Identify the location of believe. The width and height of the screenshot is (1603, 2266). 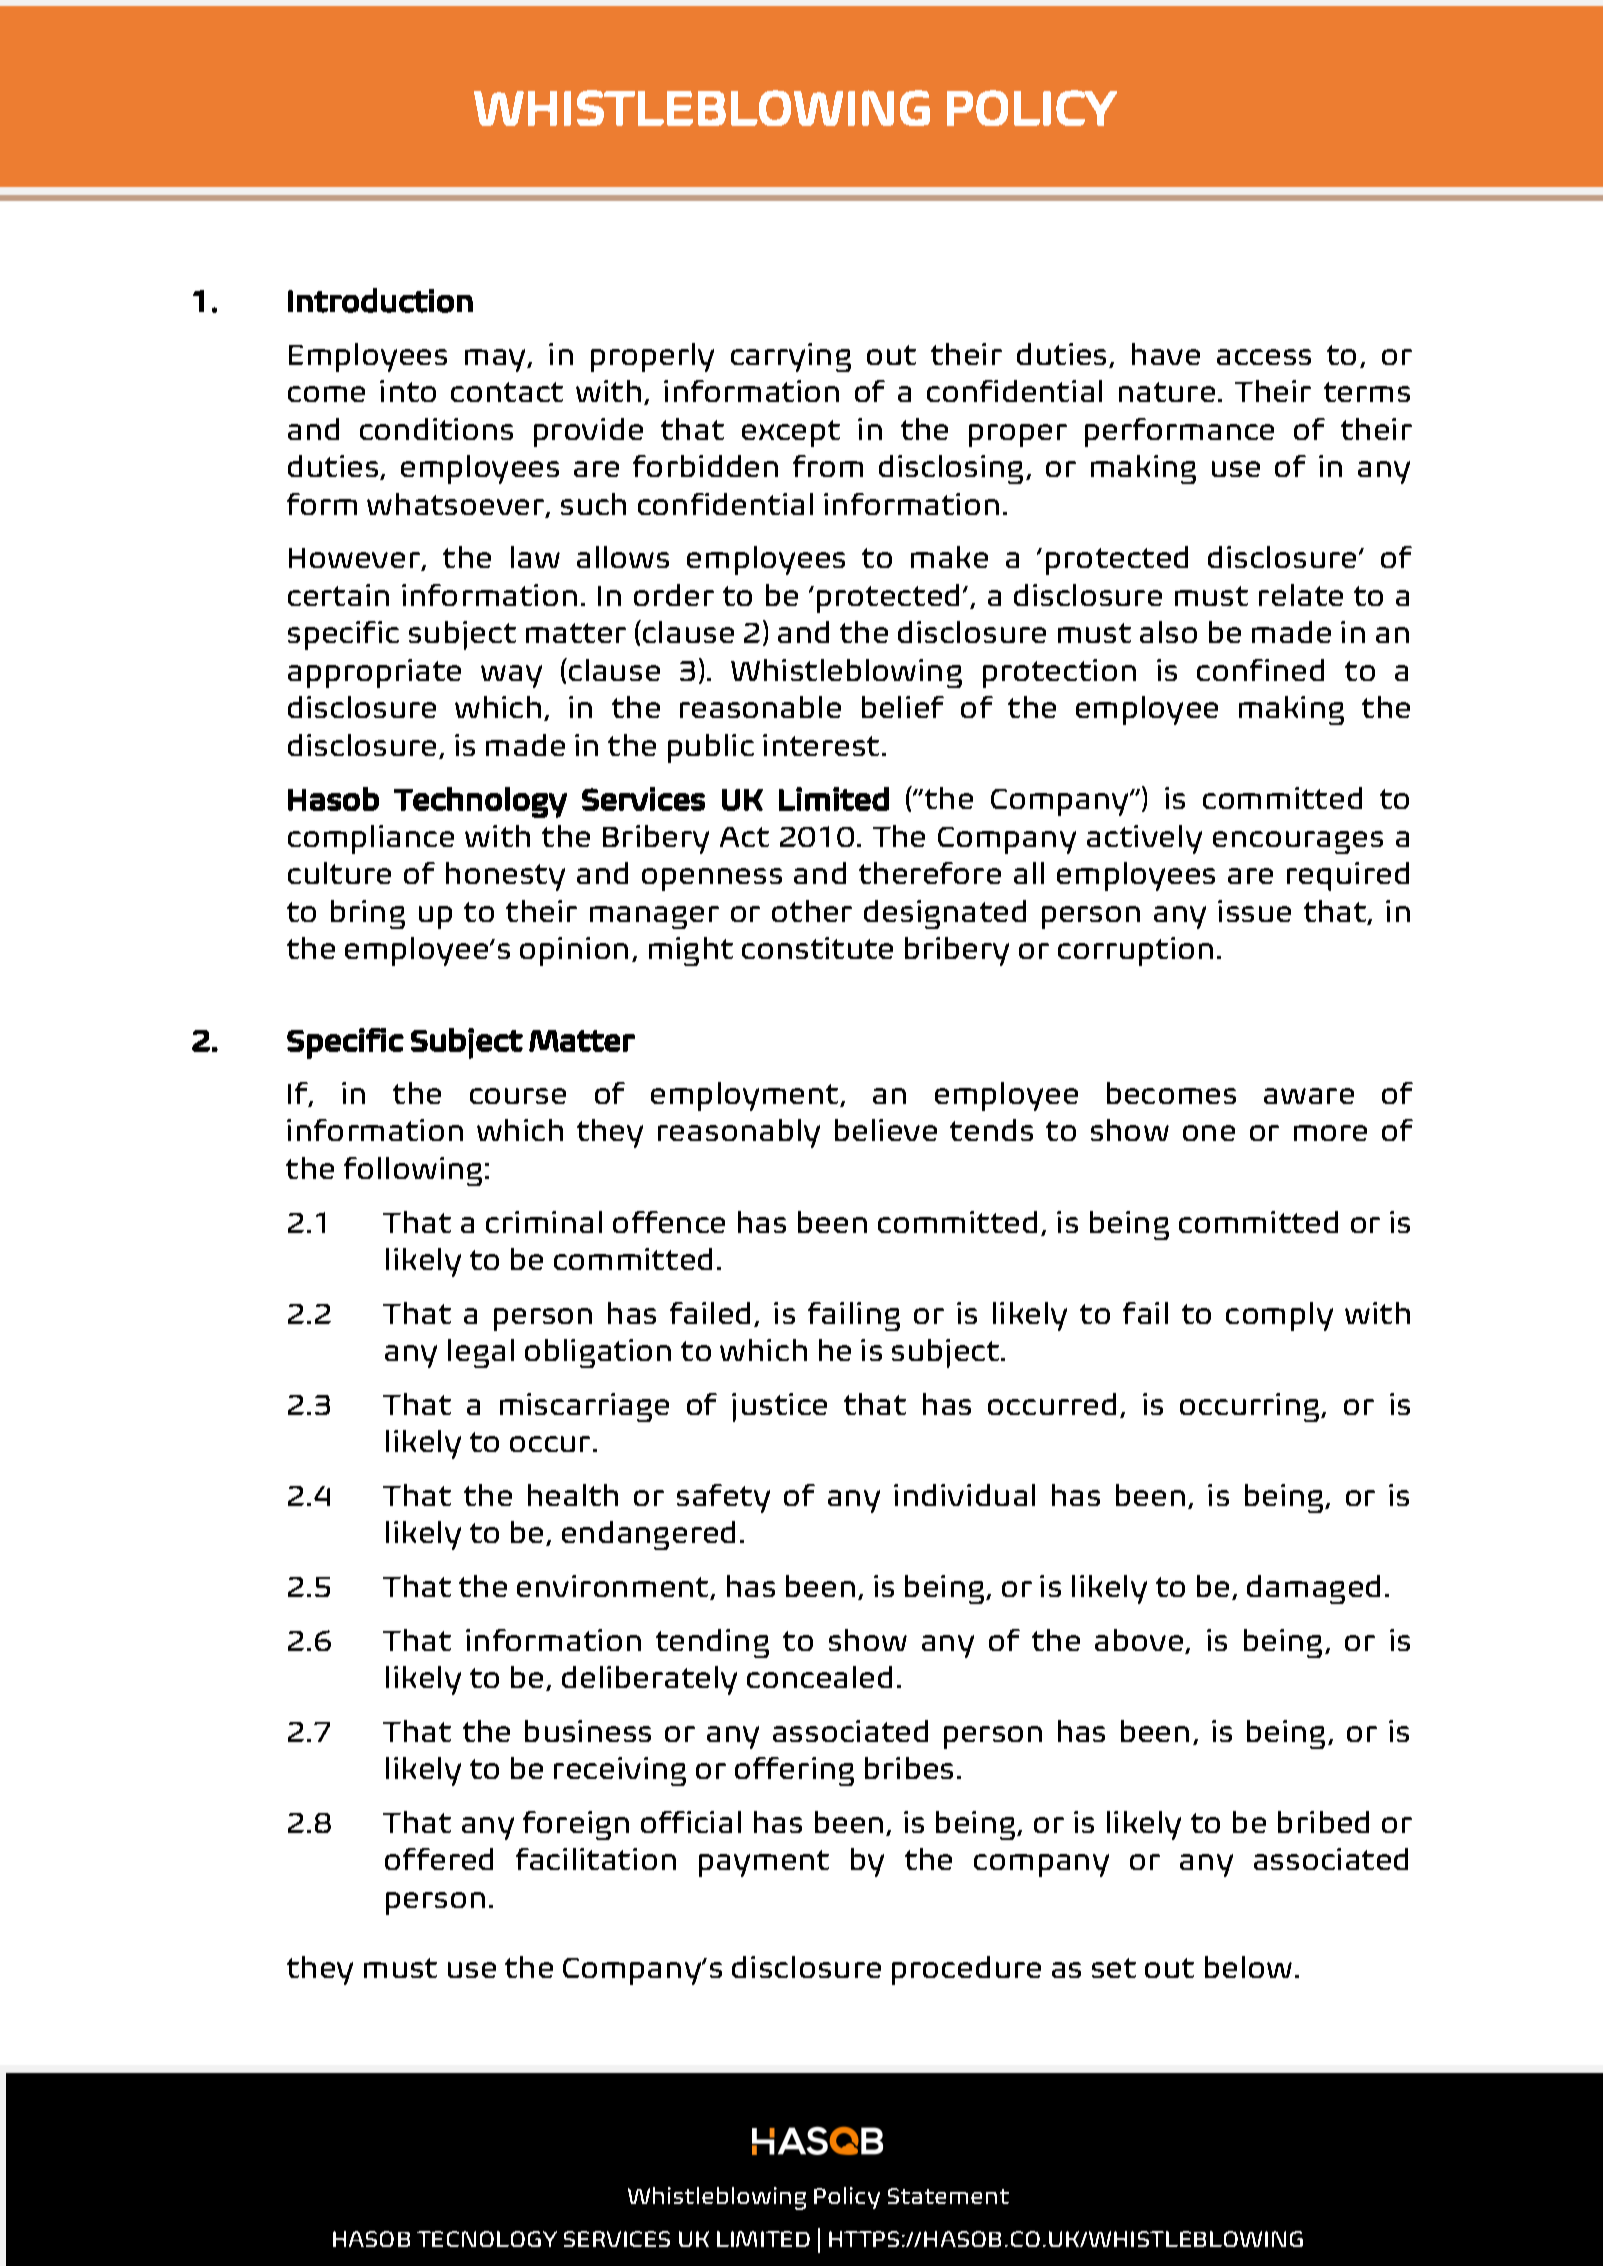
(886, 1130).
